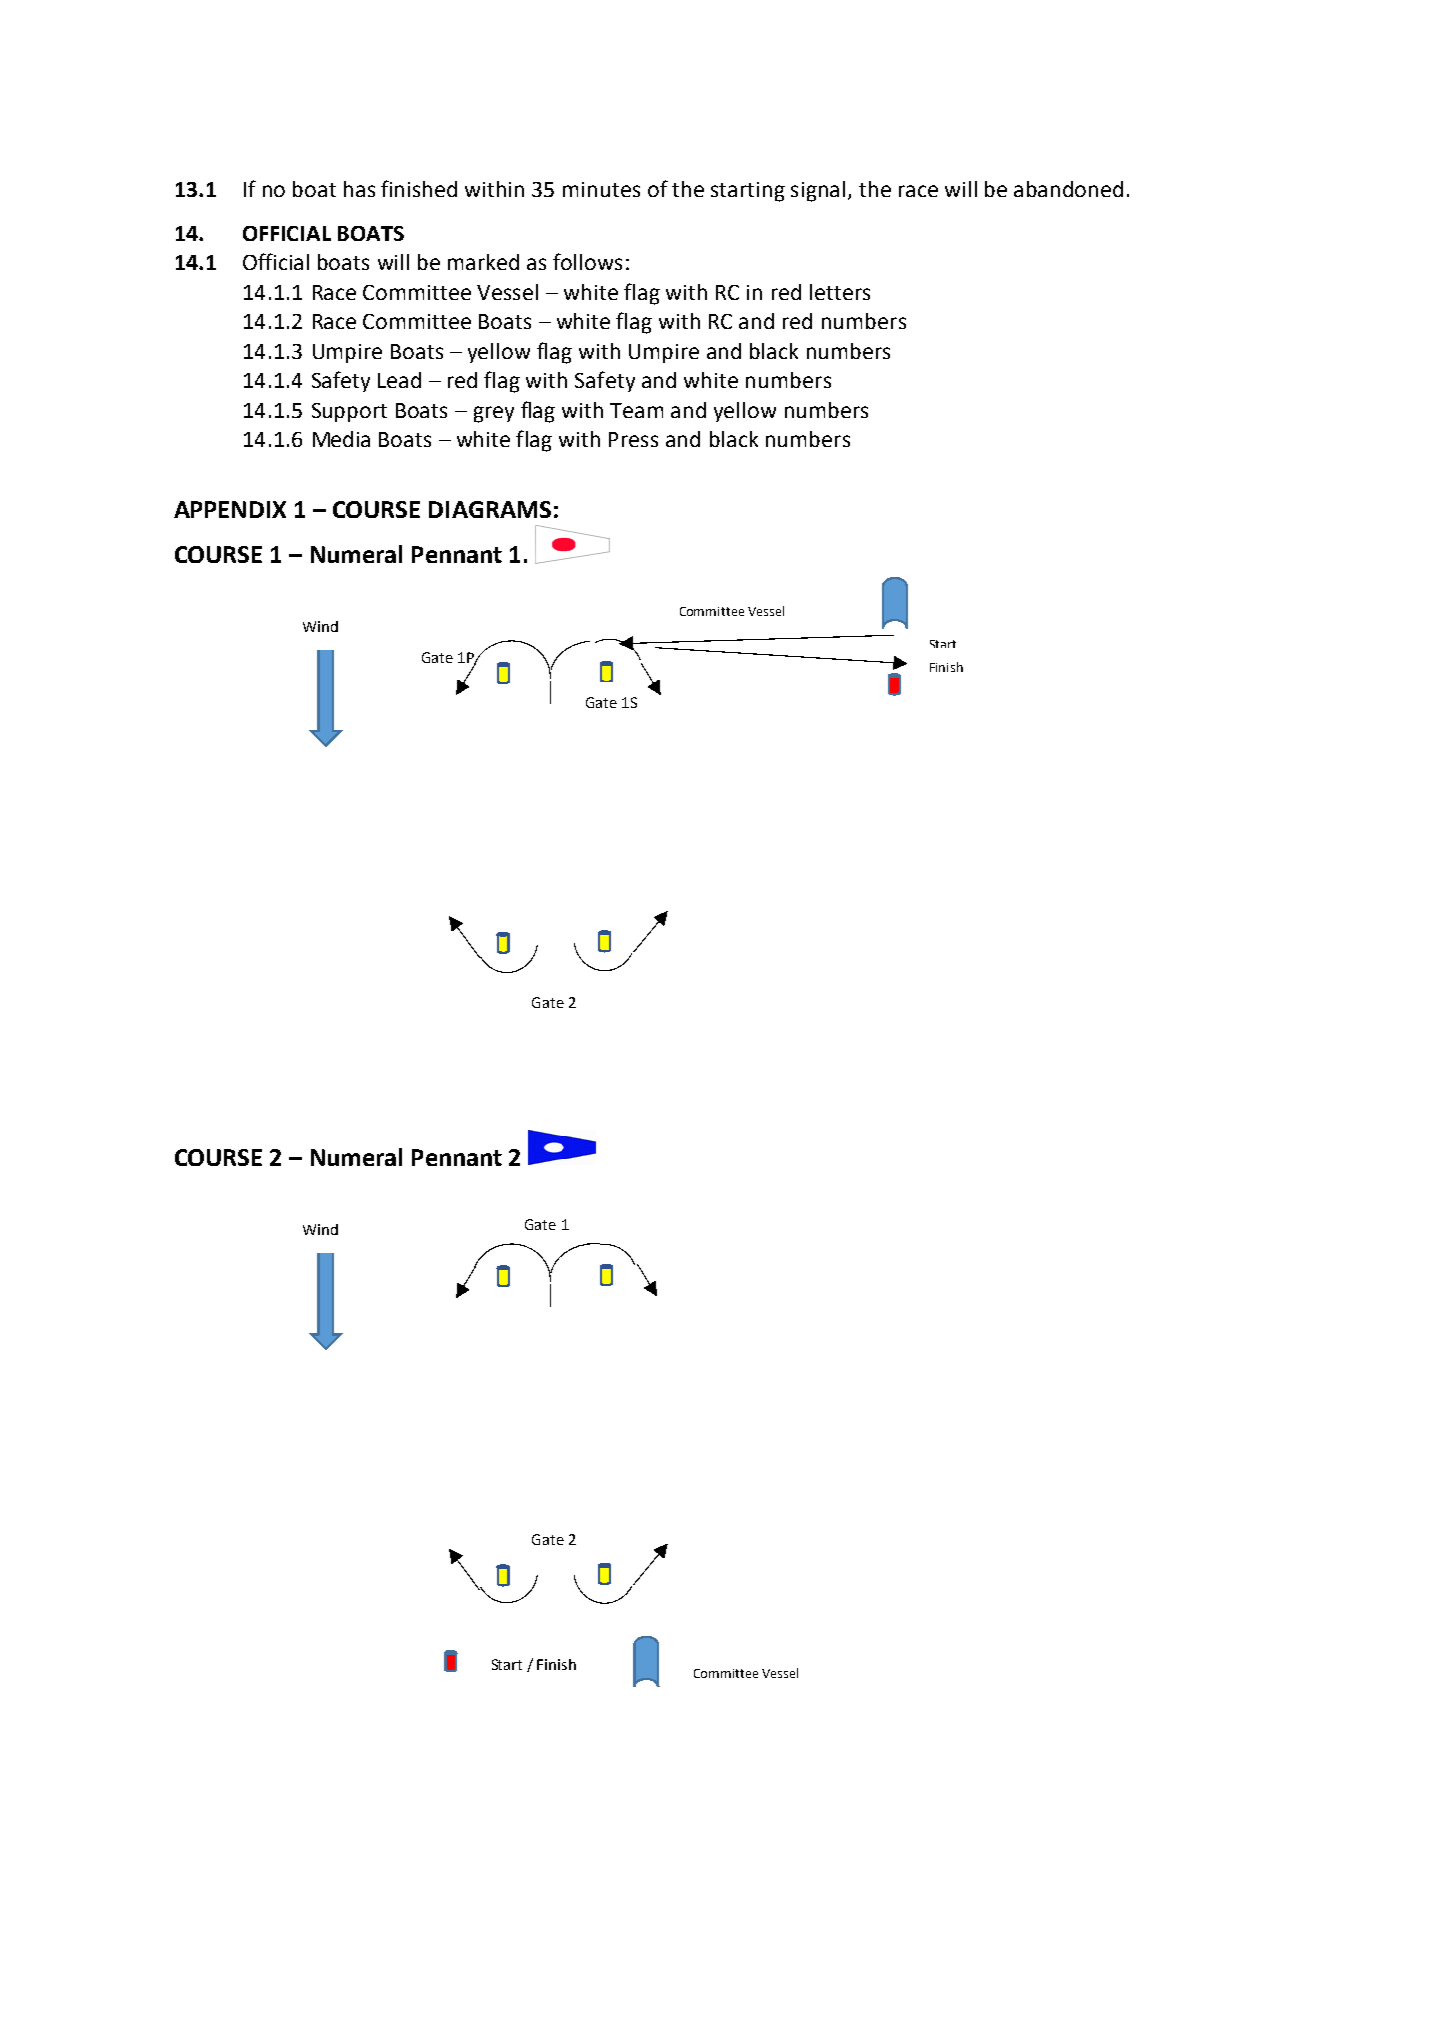  Describe the element at coordinates (1068, 189) in the screenshot. I see `abandoned` at that location.
